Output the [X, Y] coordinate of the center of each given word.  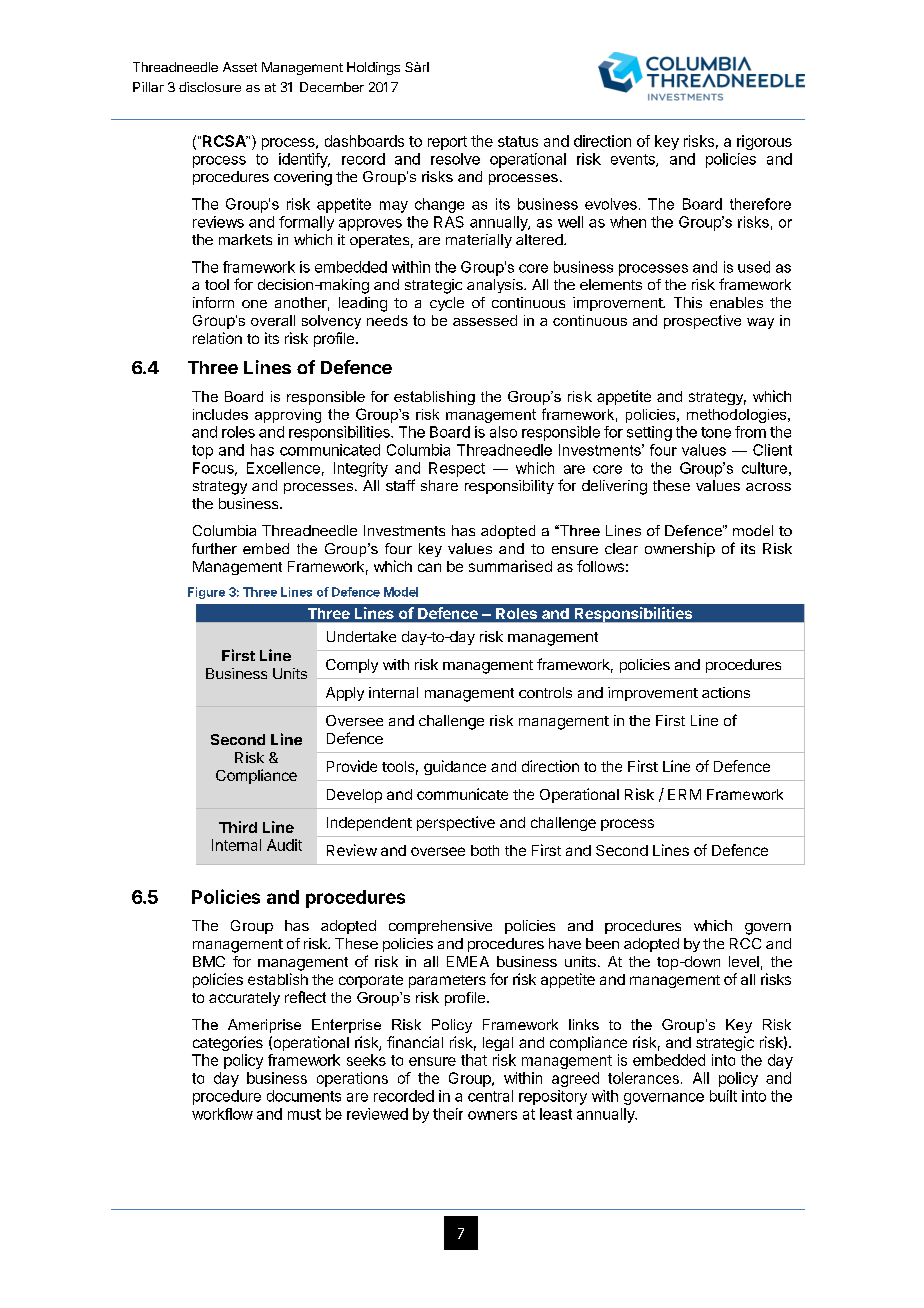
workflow [222, 1114]
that [474, 1060]
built [723, 1096]
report [447, 143]
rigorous [764, 142]
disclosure [210, 87]
